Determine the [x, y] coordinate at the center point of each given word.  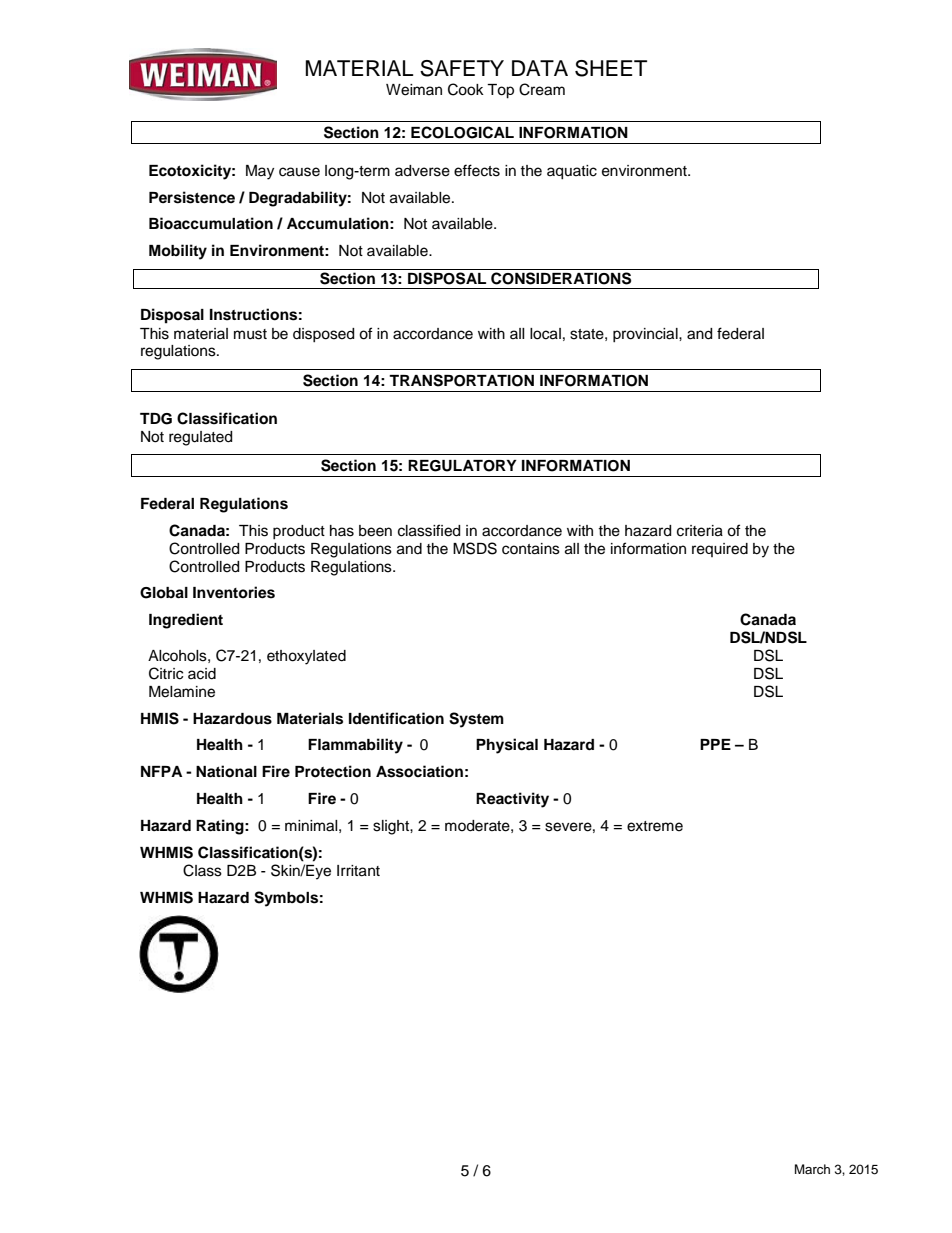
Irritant [358, 871]
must [250, 334]
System [476, 720]
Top [500, 91]
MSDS [475, 548]
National [226, 771]
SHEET [611, 68]
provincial [646, 335]
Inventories [234, 592]
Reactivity [512, 800]
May [260, 172]
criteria [700, 531]
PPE [715, 744]
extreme [655, 826]
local [545, 334]
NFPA [161, 771]
